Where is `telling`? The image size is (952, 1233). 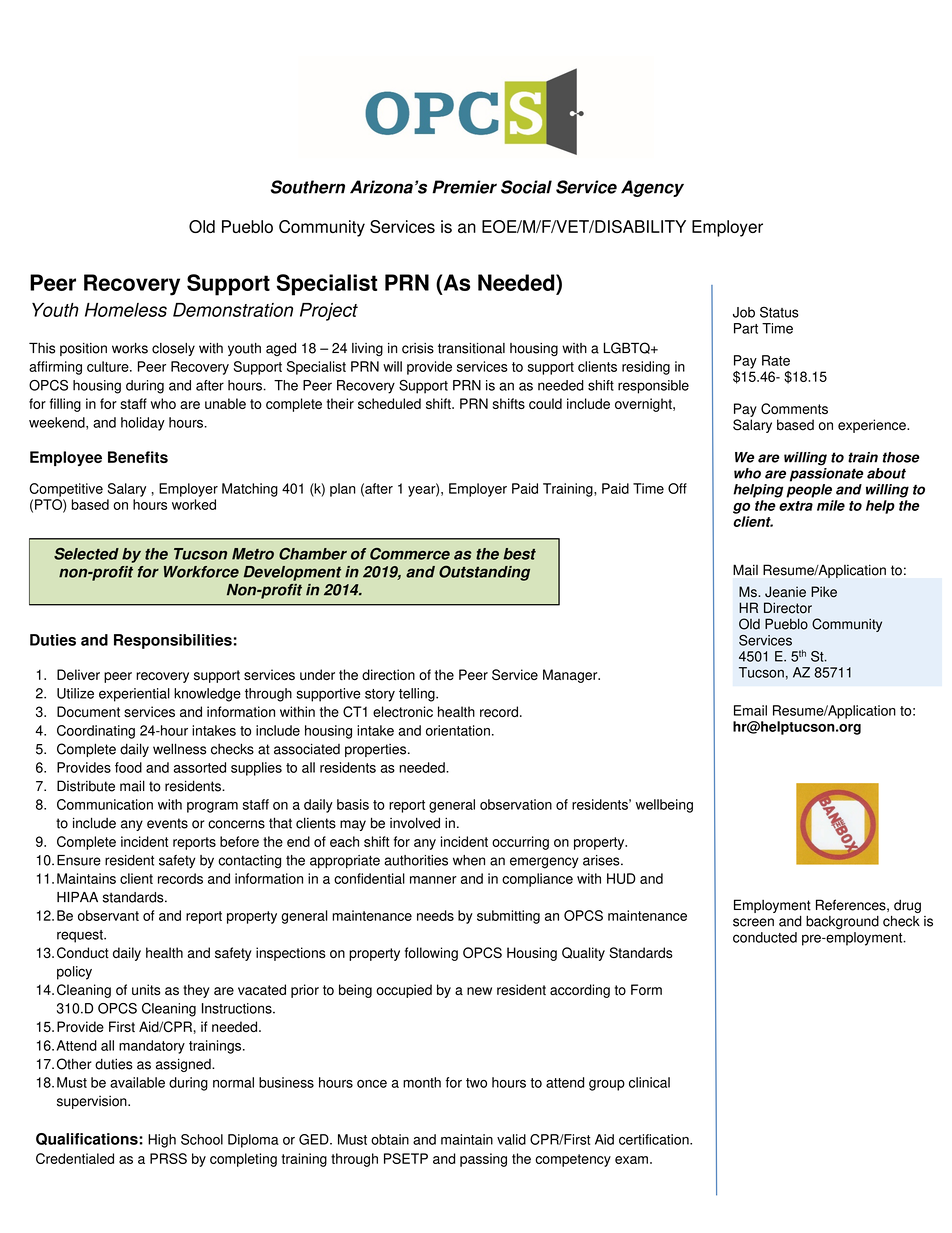 telling is located at coordinates (418, 695).
